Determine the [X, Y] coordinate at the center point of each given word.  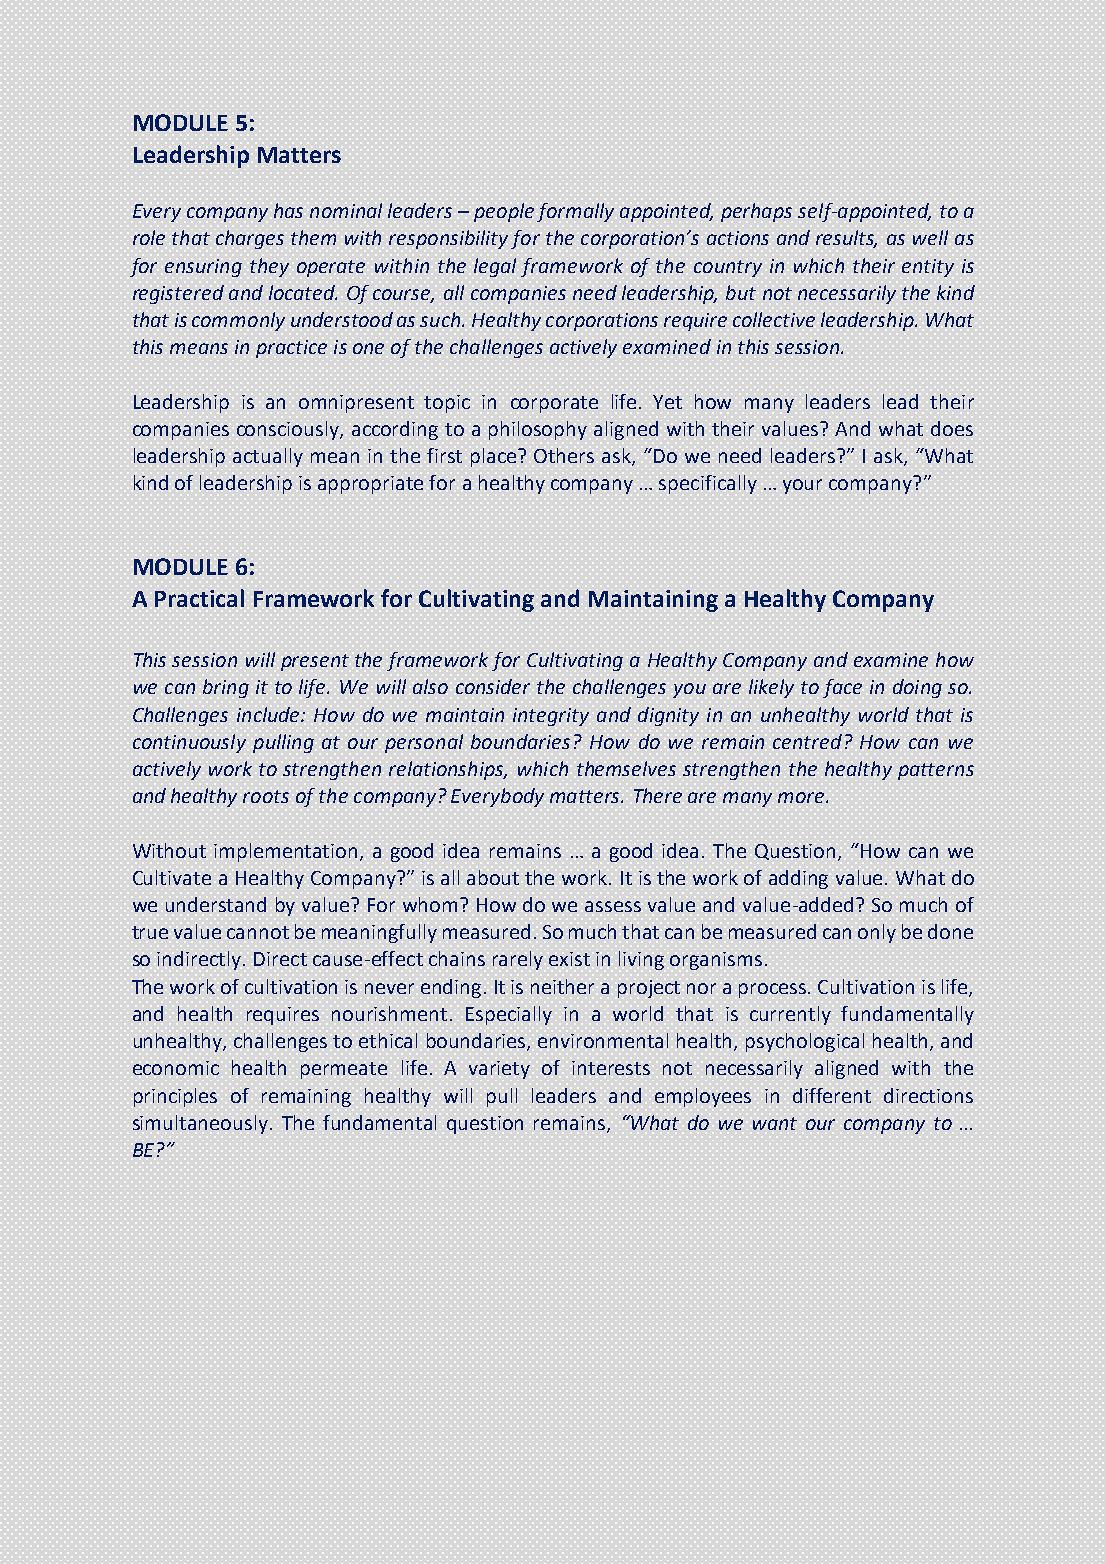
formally [575, 212]
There [658, 795]
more [802, 797]
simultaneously [202, 1124]
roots [266, 796]
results [846, 239]
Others [564, 455]
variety [499, 1070]
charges [250, 239]
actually [268, 457]
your [802, 486]
